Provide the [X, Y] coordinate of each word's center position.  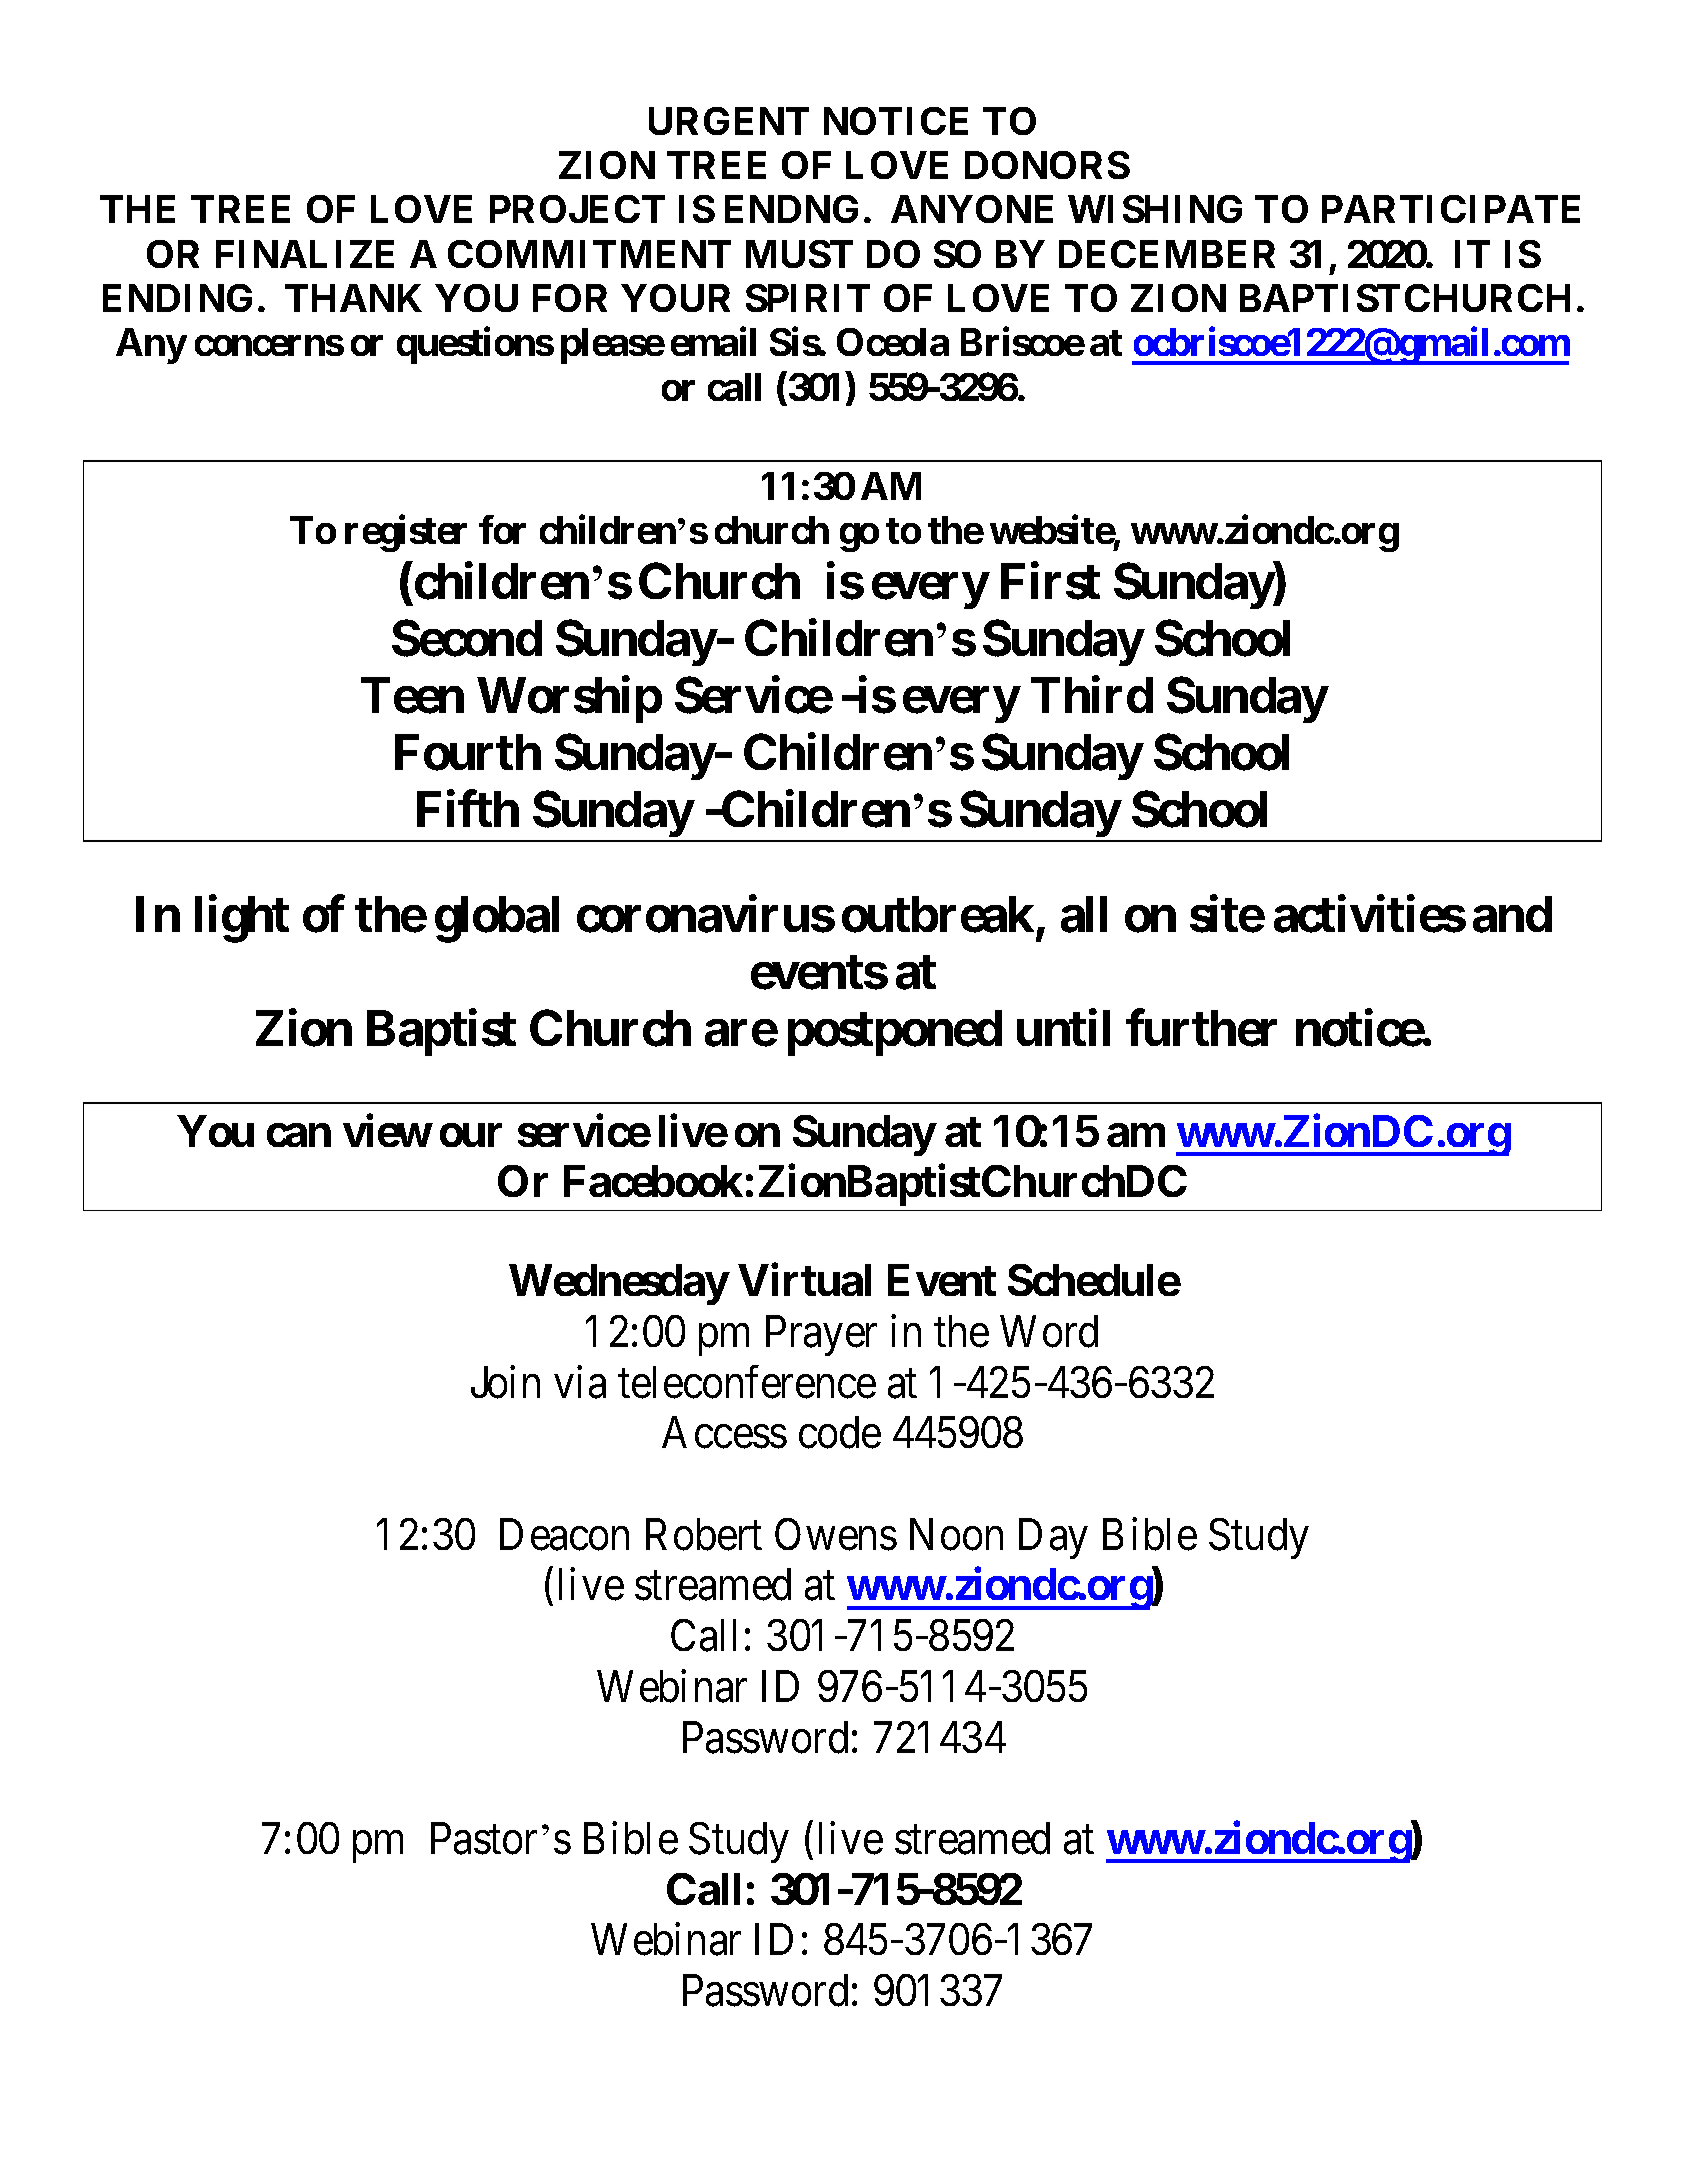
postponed [895, 1033]
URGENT [729, 121]
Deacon [564, 1534]
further [1201, 1028]
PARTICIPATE [1451, 209]
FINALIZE [305, 254]
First [1050, 581]
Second [467, 638]
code [840, 1432]
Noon [956, 1534]
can [299, 1135]
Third [1092, 695]
